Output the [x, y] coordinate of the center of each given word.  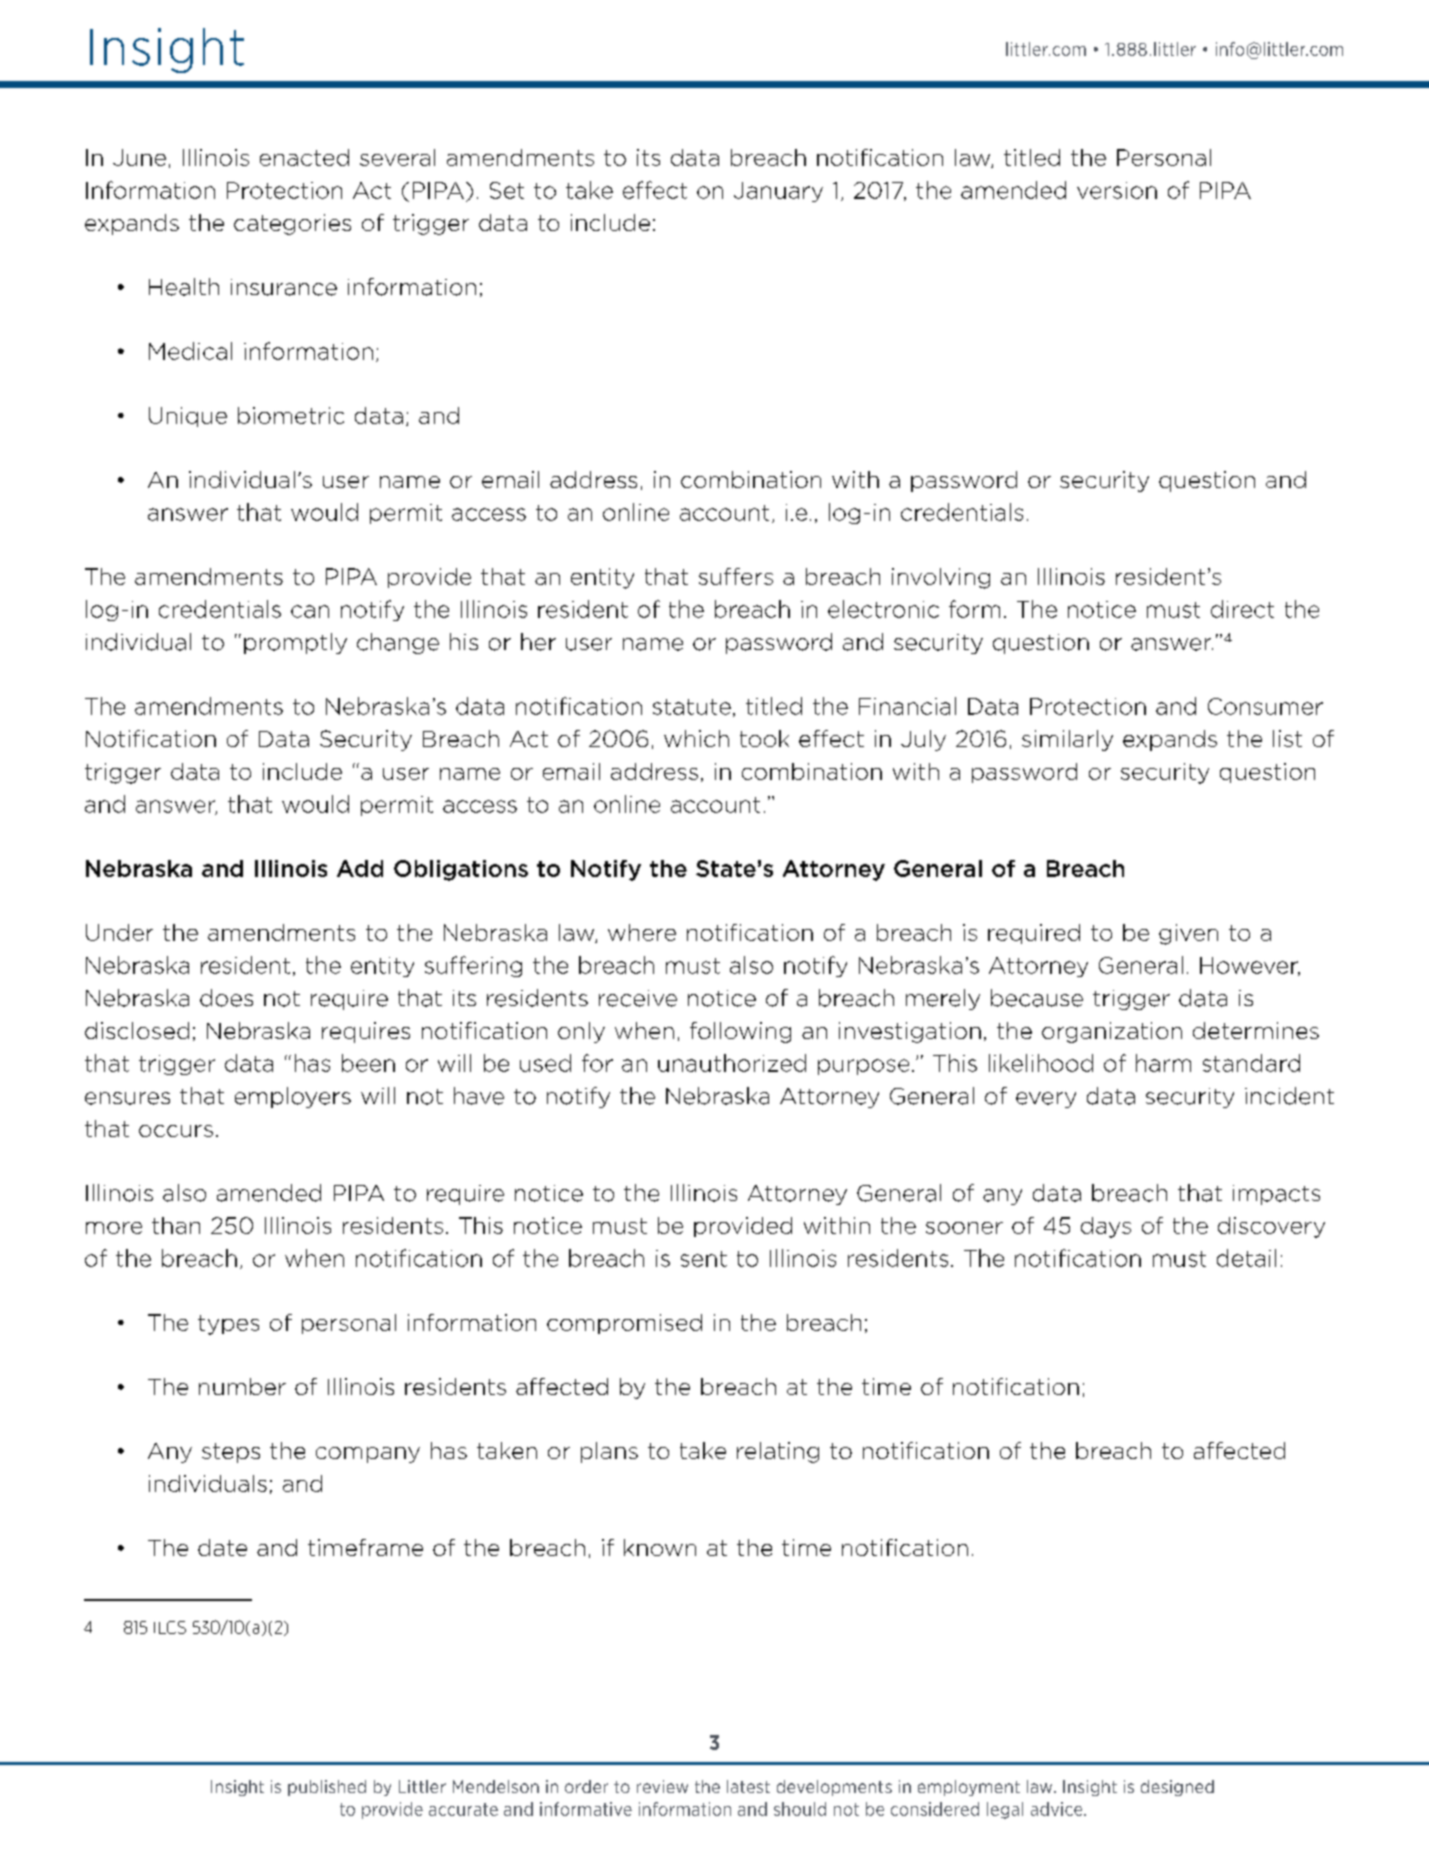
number [242, 1386]
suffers [736, 576]
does [226, 998]
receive [638, 998]
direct [1242, 609]
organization [1112, 1032]
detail [1246, 1258]
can [310, 611]
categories [292, 224]
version [1117, 190]
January [778, 192]
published [327, 1788]
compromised [624, 1324]
